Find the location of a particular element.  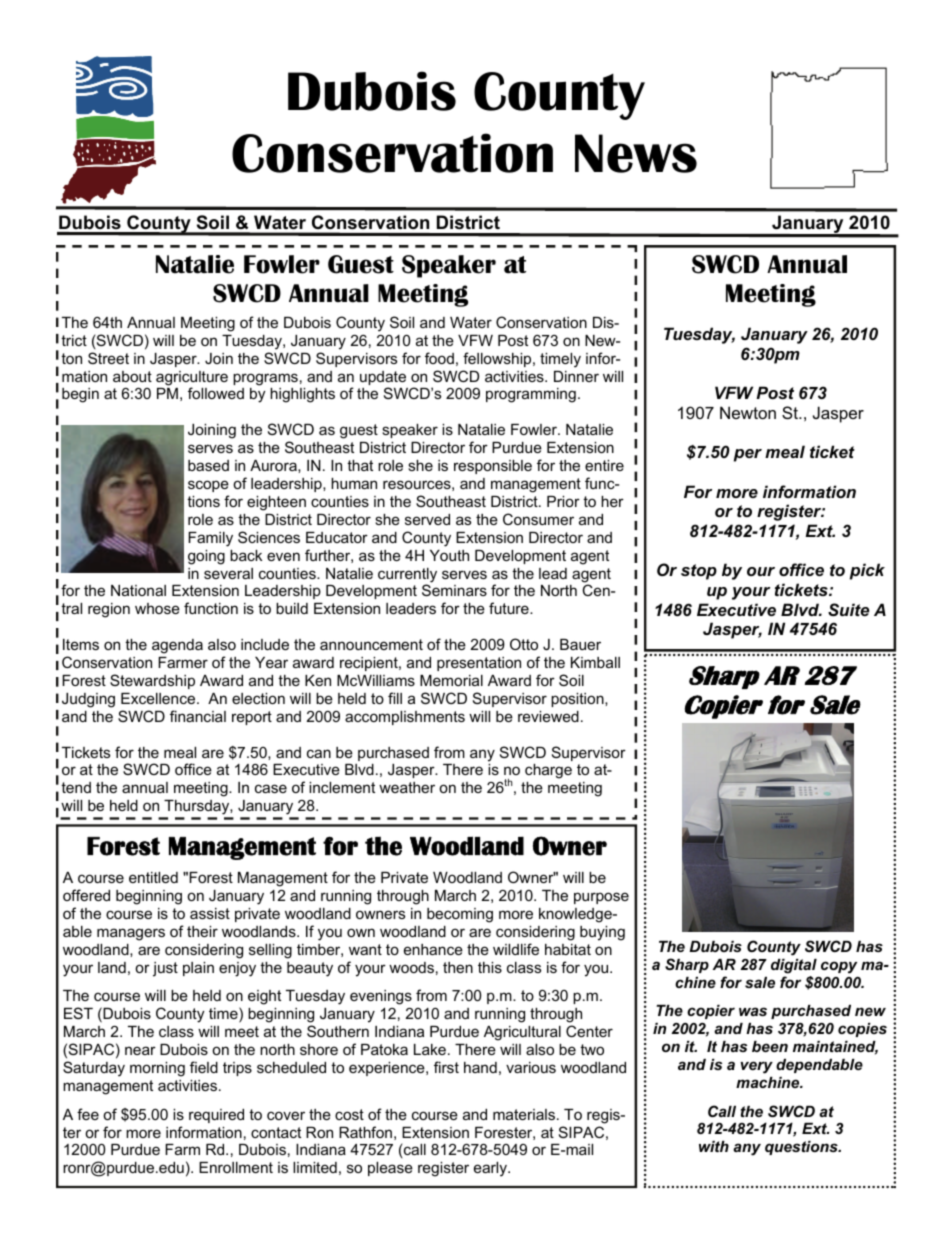

Newton is located at coordinates (748, 412).
